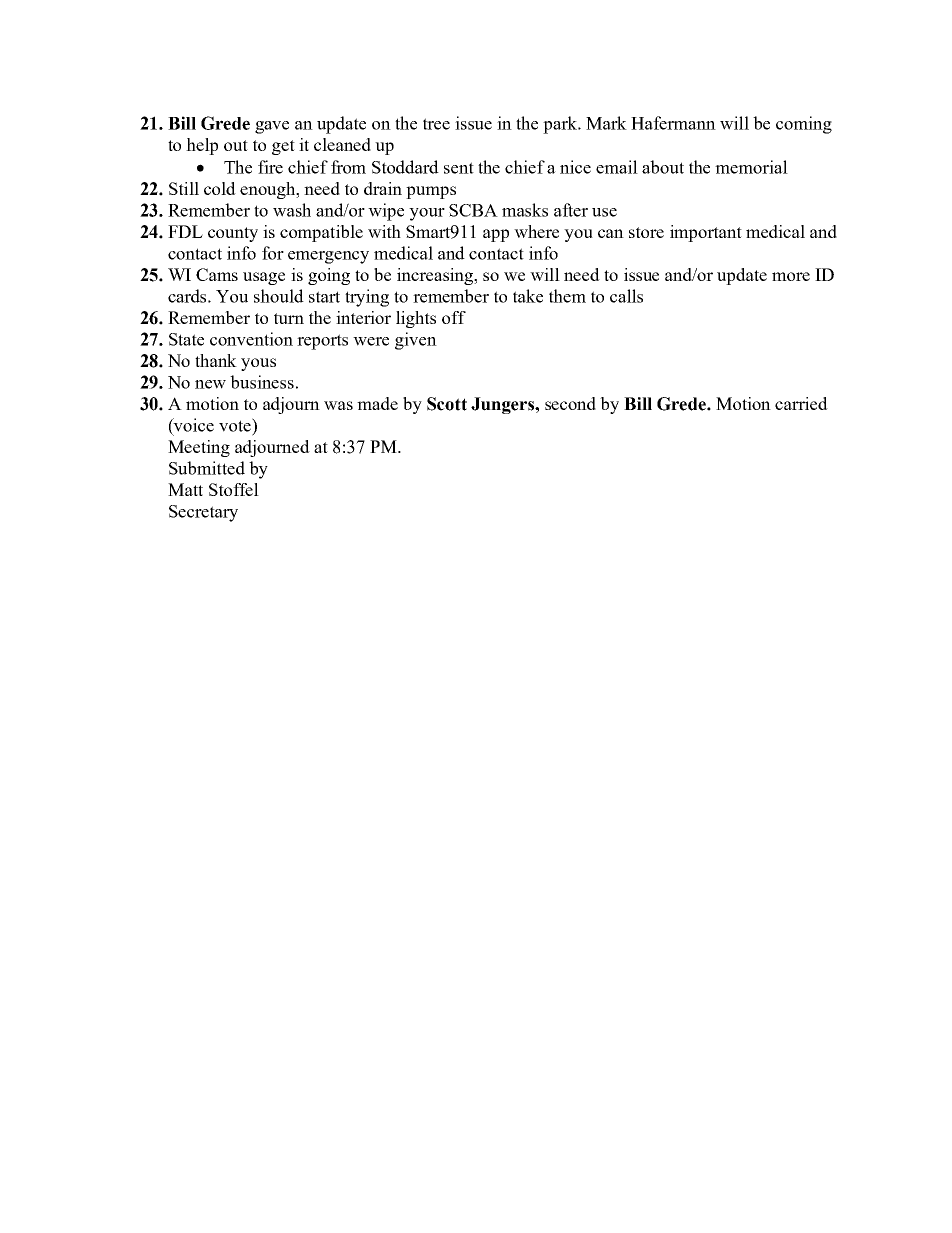 The width and height of the document is (952, 1233). I want to click on gave, so click(272, 127).
